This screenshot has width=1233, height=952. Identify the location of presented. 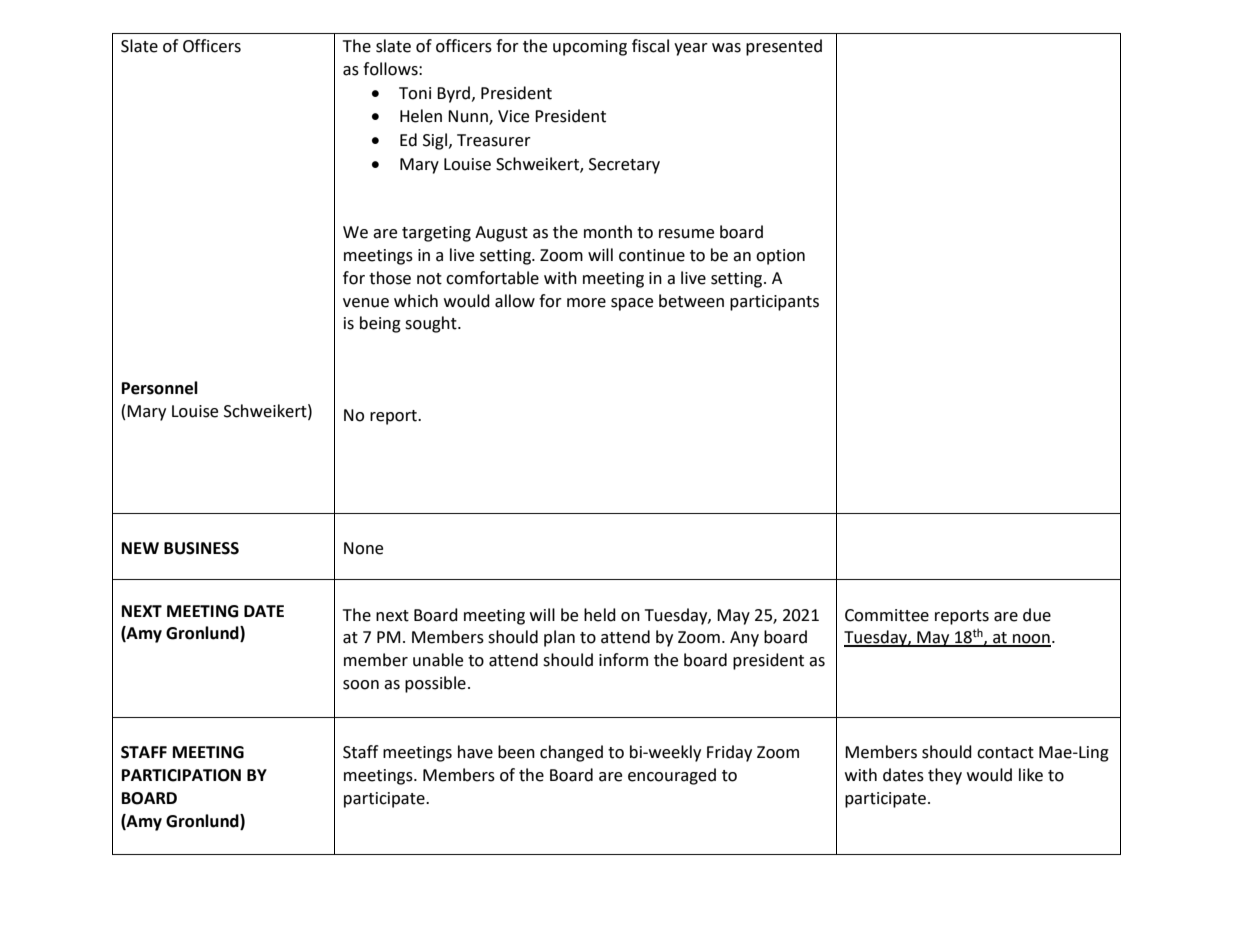
(784, 47).
